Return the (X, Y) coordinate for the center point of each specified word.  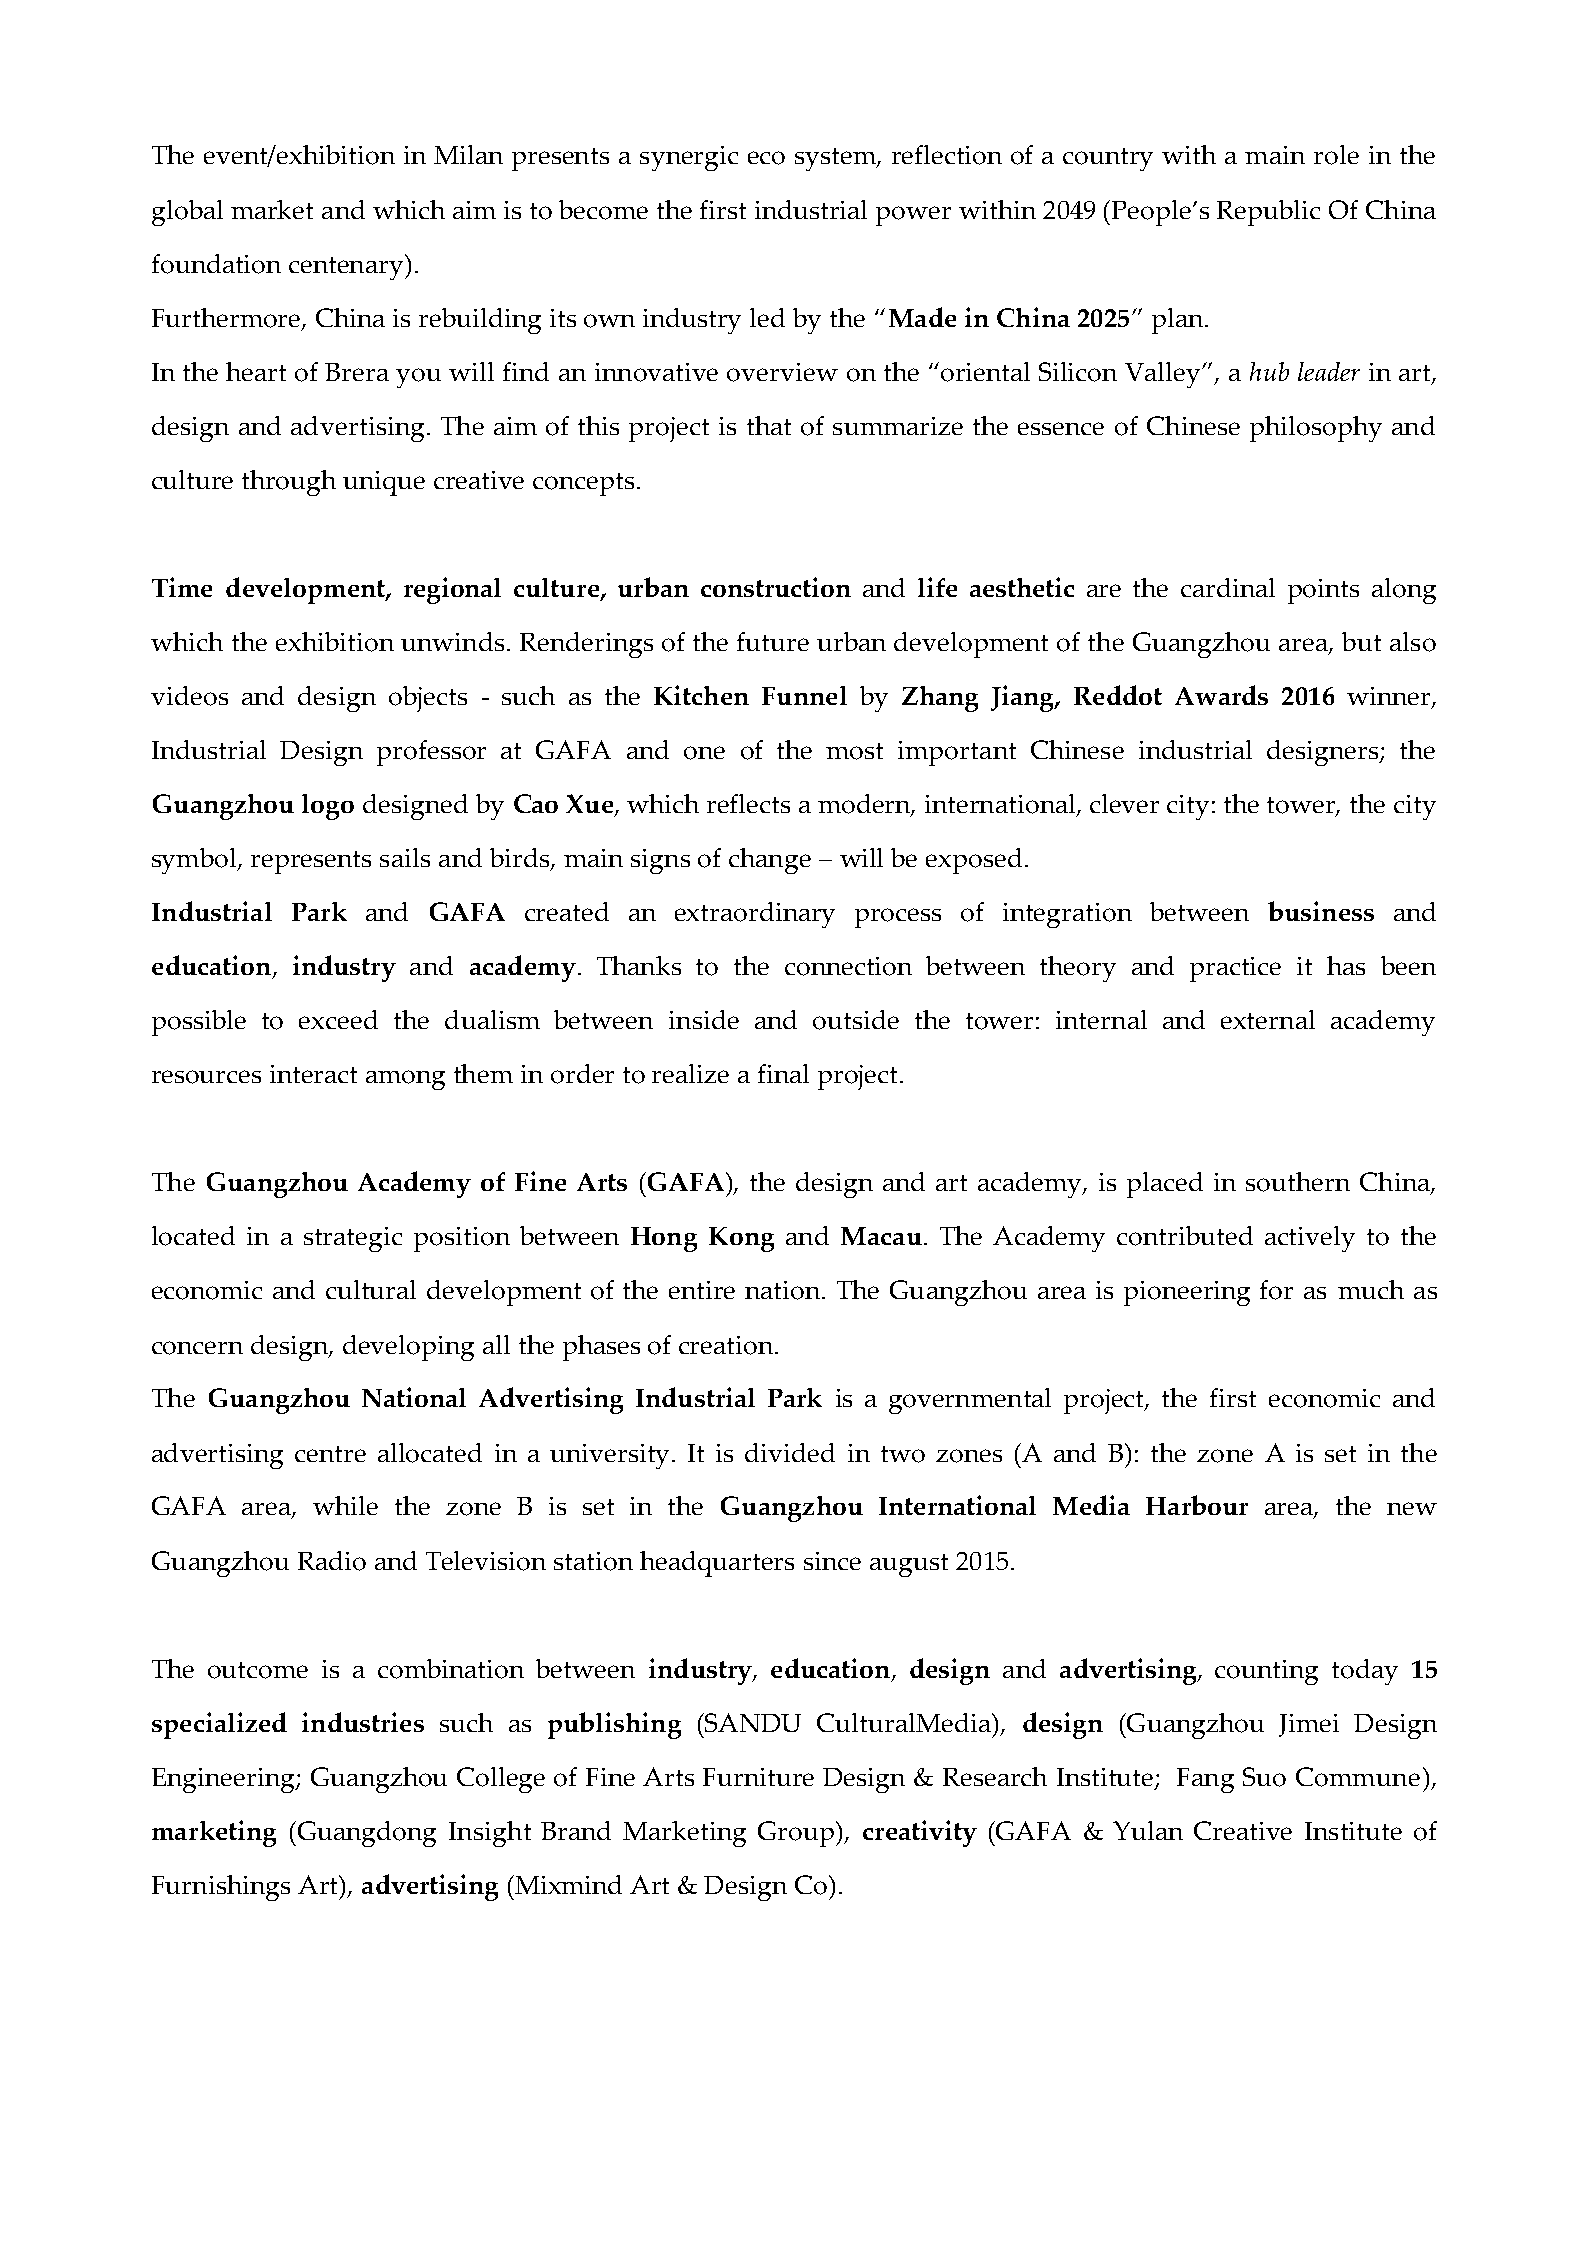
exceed (338, 1019)
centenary (348, 267)
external (1268, 1019)
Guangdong (365, 1834)
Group (797, 1834)
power (913, 216)
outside (856, 1020)
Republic (1268, 213)
